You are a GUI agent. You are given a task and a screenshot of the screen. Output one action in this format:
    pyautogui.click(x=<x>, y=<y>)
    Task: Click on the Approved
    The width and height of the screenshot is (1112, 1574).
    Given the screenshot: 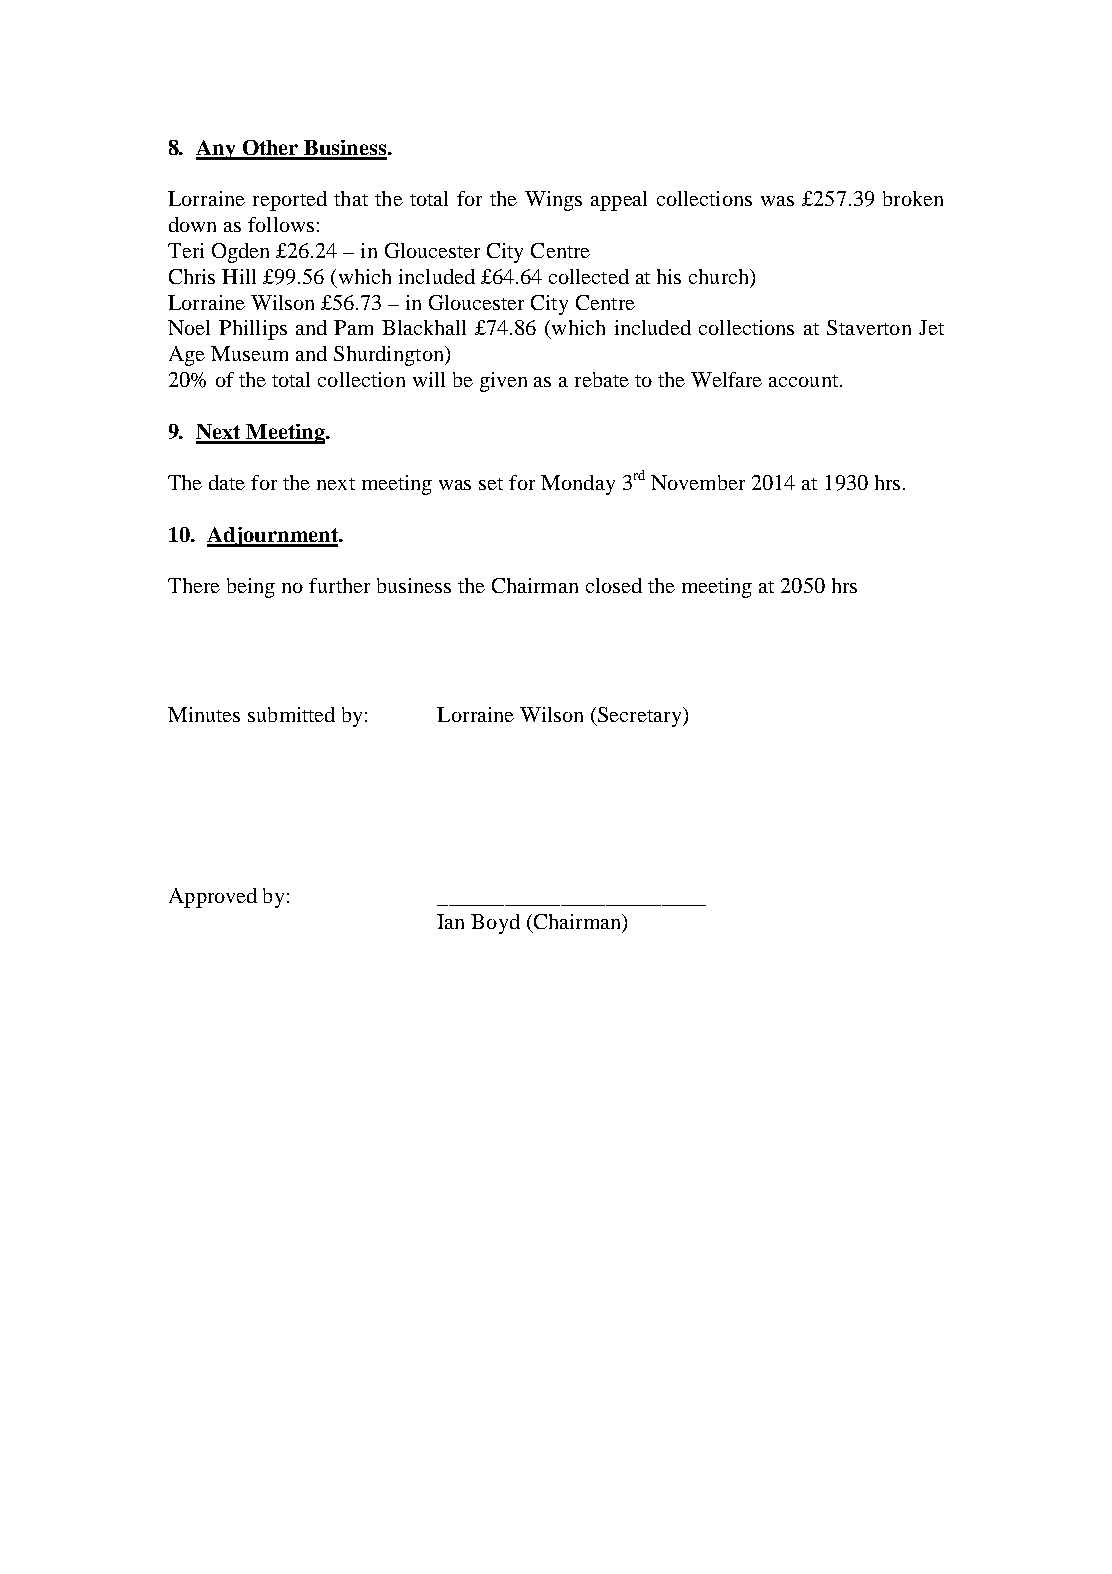 What is the action you would take?
    pyautogui.click(x=213, y=898)
